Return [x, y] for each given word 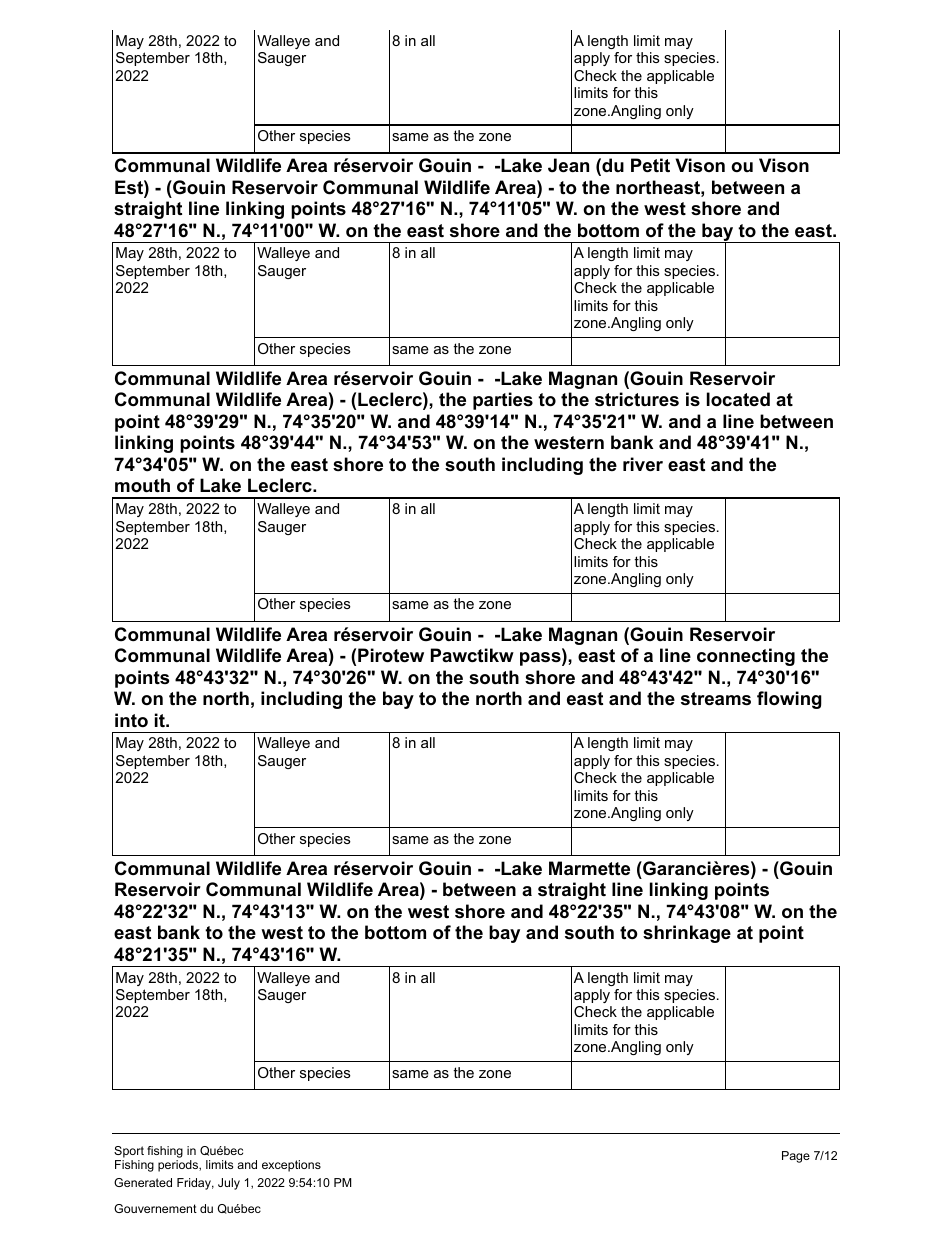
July [229, 1184]
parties [503, 401]
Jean [568, 165]
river [643, 464]
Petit [650, 165]
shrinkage [687, 934]
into [131, 720]
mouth [142, 485]
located [738, 399]
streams [716, 699]
